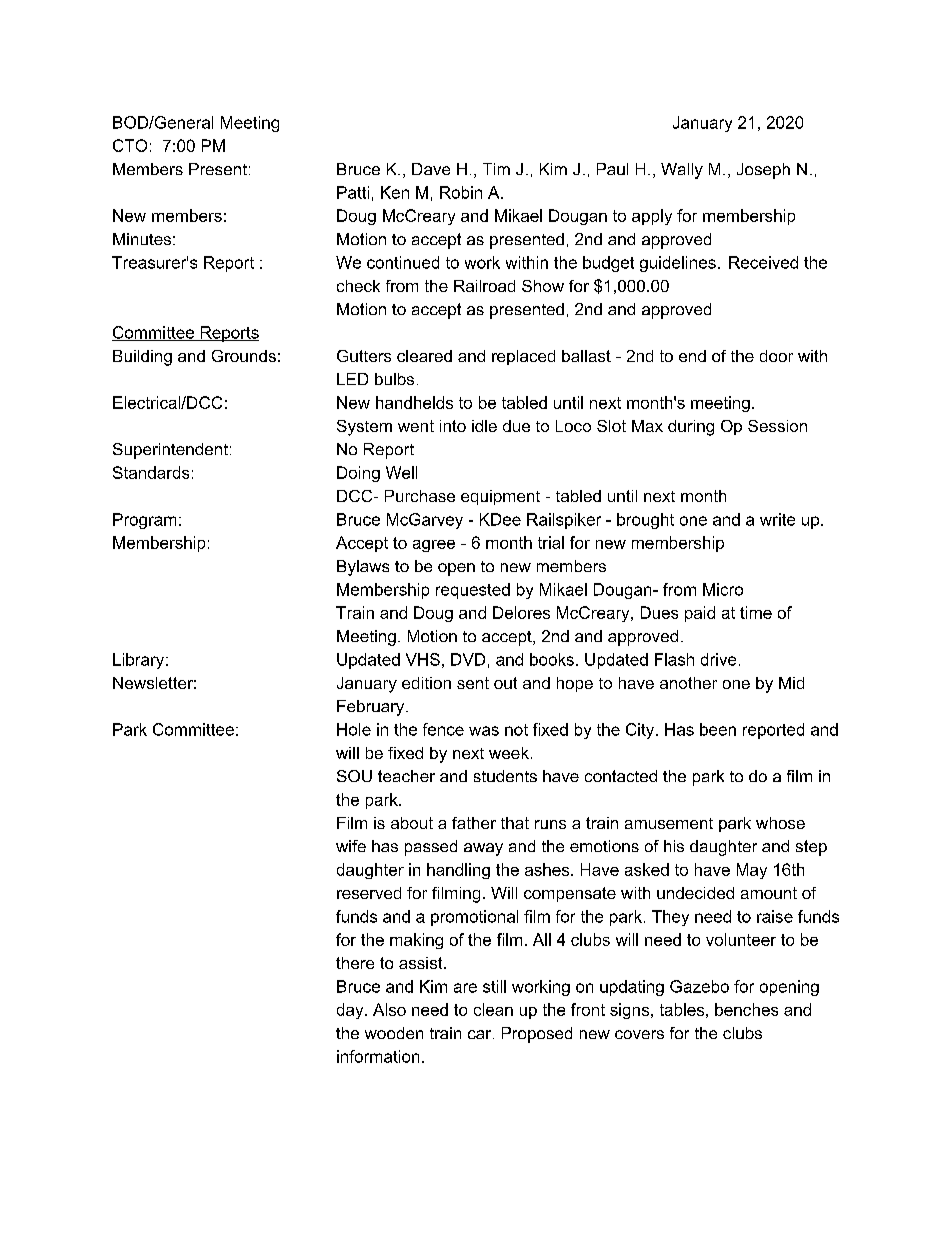 The width and height of the page is (952, 1233). What do you see at coordinates (130, 145) in the page?
I see `CTO` at bounding box center [130, 145].
